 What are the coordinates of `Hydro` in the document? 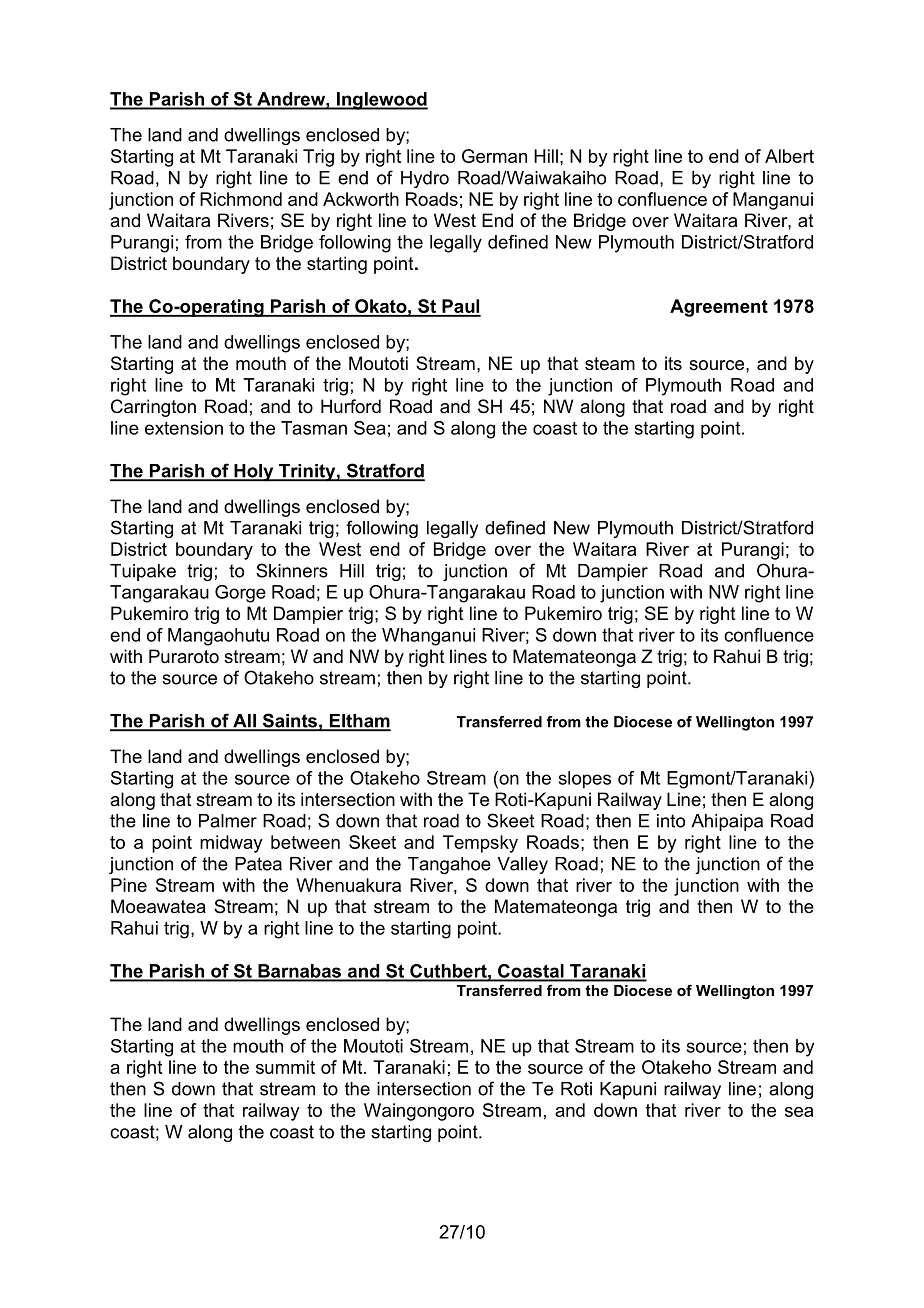 It's located at (425, 179).
